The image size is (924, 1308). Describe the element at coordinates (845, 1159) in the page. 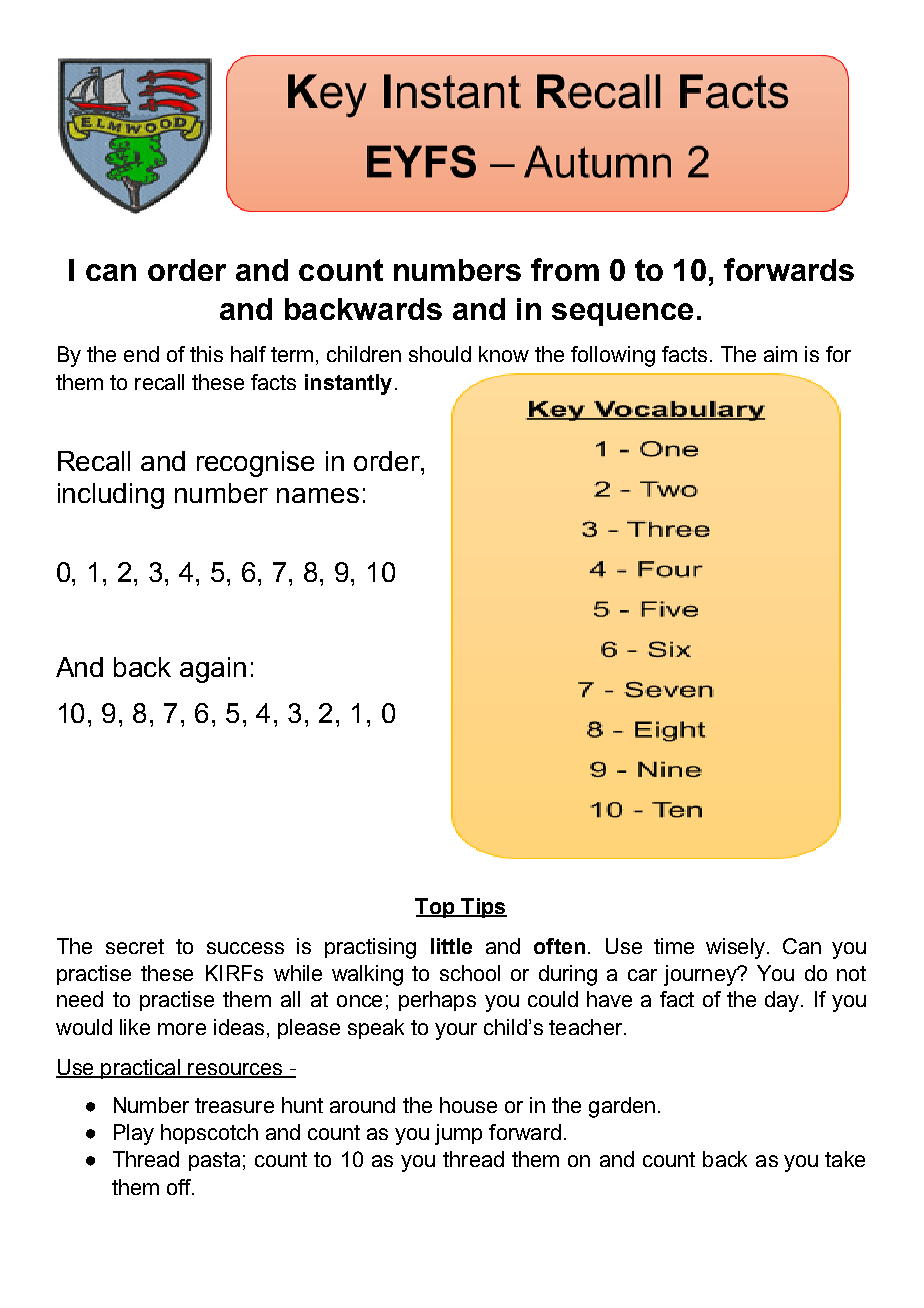

I see `take` at that location.
